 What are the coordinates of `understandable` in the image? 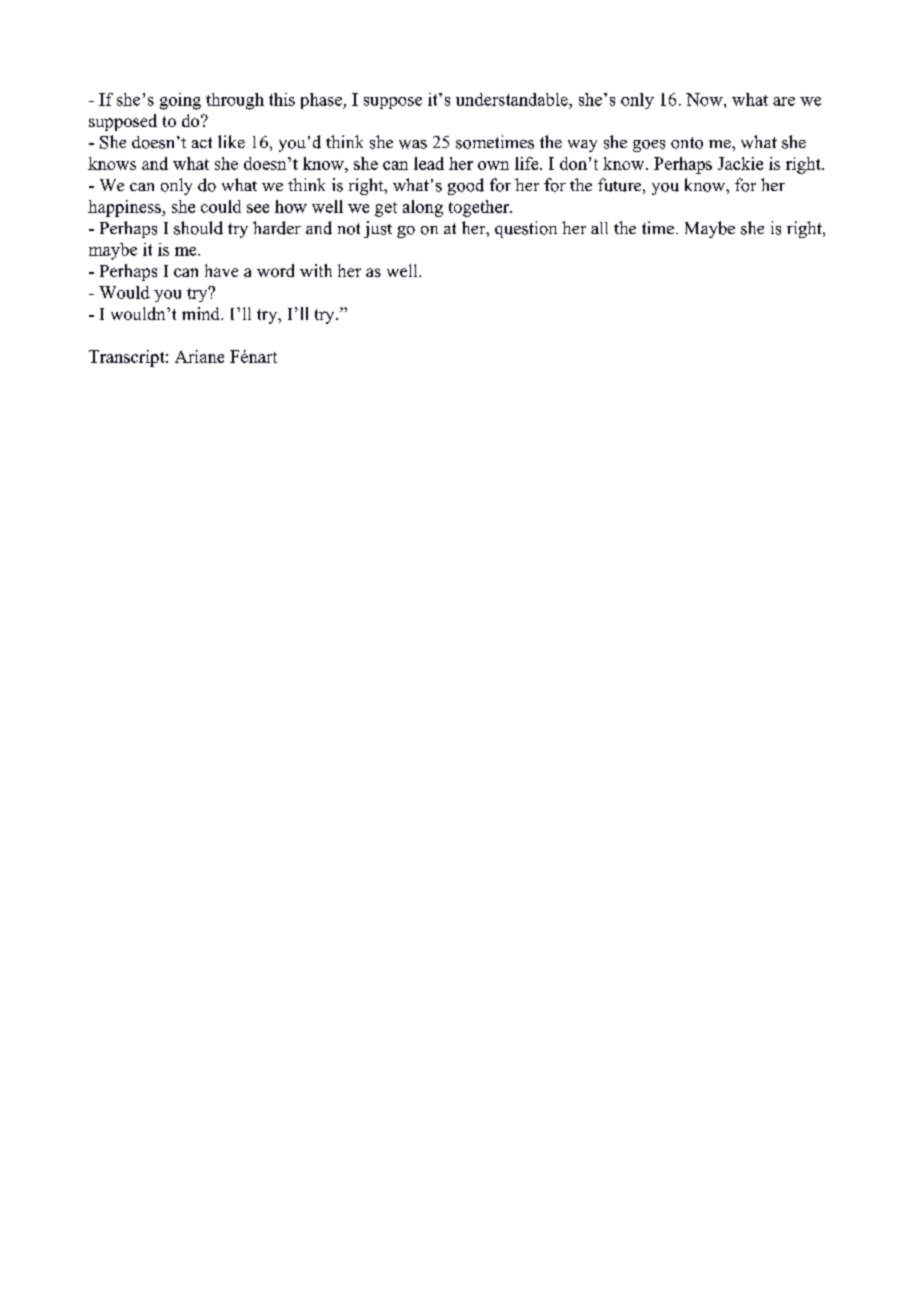 It's located at (513, 99).
